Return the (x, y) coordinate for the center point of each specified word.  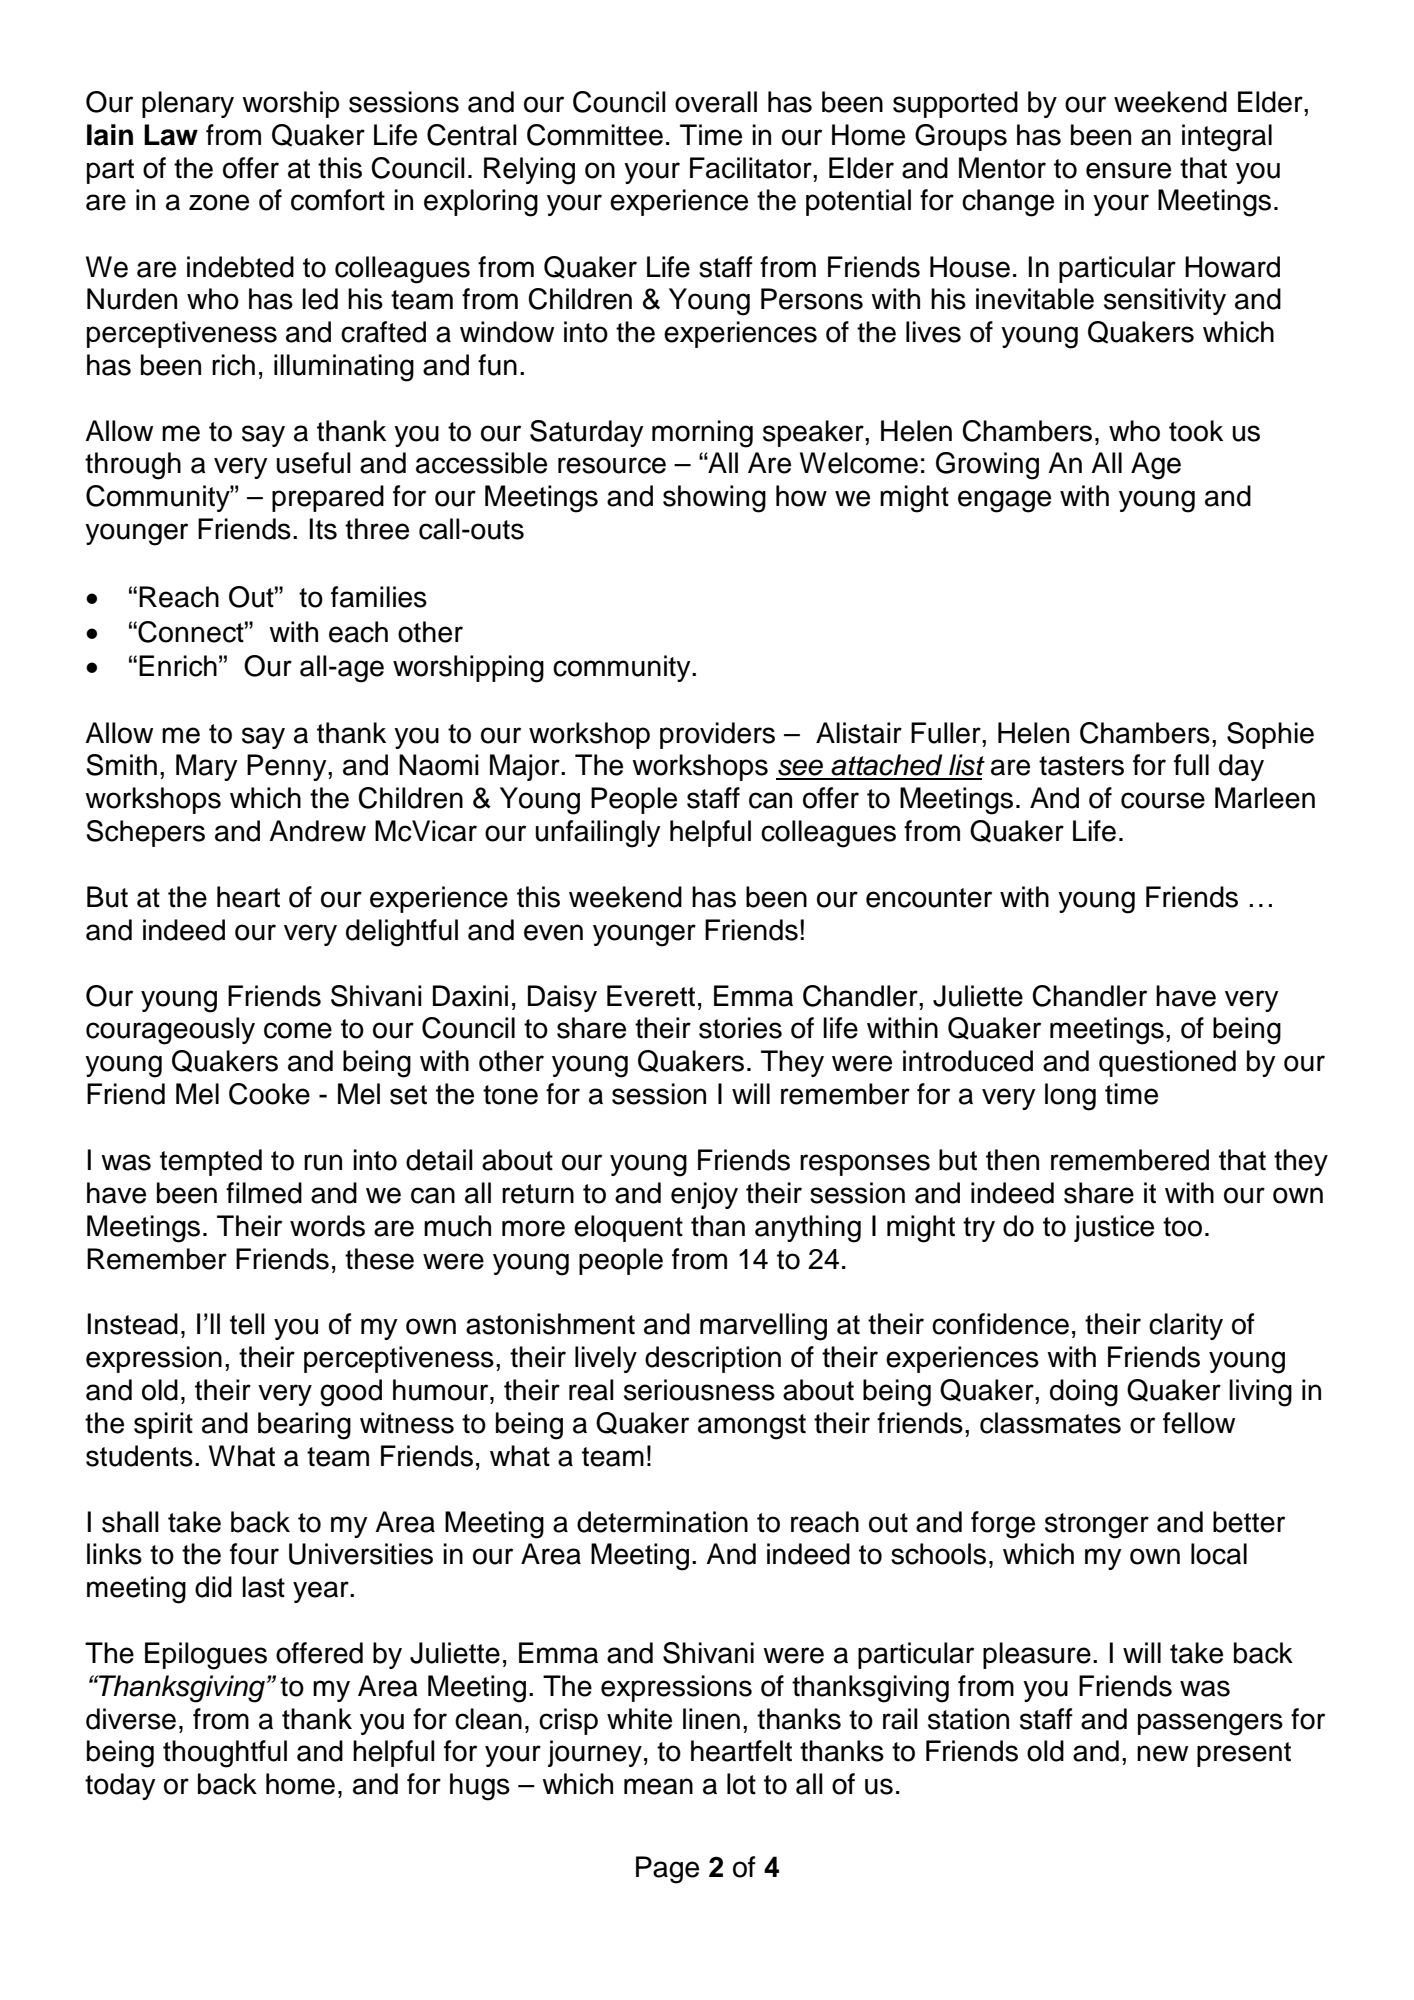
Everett (651, 996)
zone (219, 202)
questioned (1167, 1063)
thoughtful (225, 1754)
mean (658, 1786)
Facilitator (752, 168)
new (1162, 1753)
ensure (1128, 170)
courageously (170, 1031)
